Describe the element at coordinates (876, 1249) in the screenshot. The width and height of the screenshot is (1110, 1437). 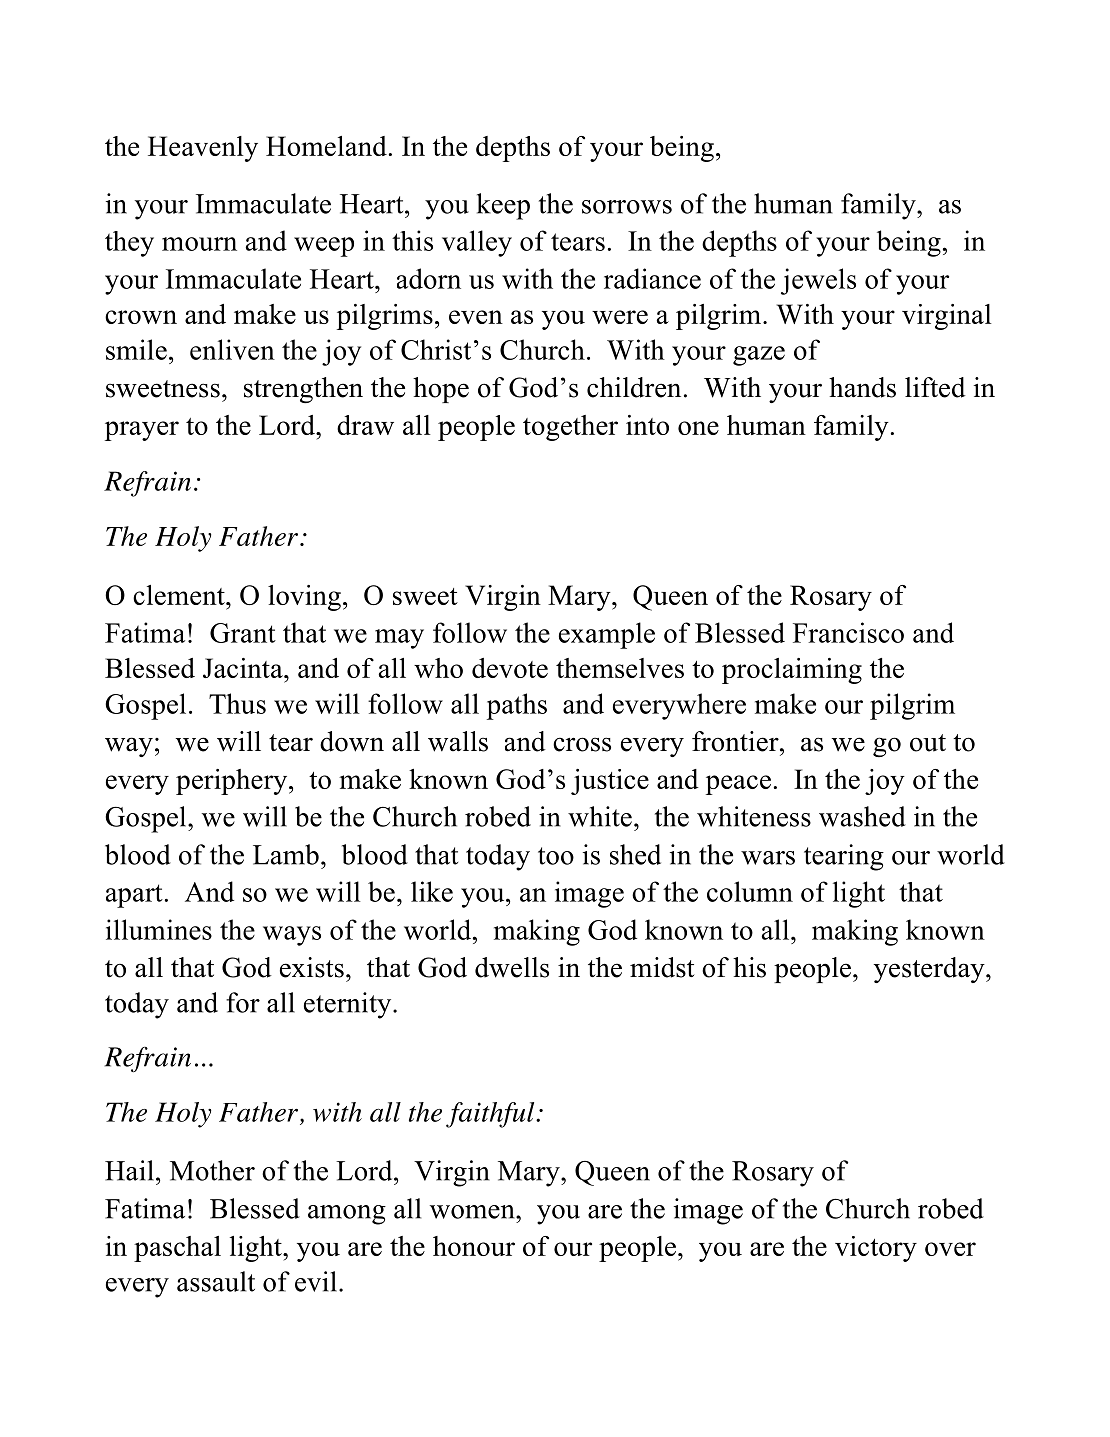
I see `victory` at that location.
